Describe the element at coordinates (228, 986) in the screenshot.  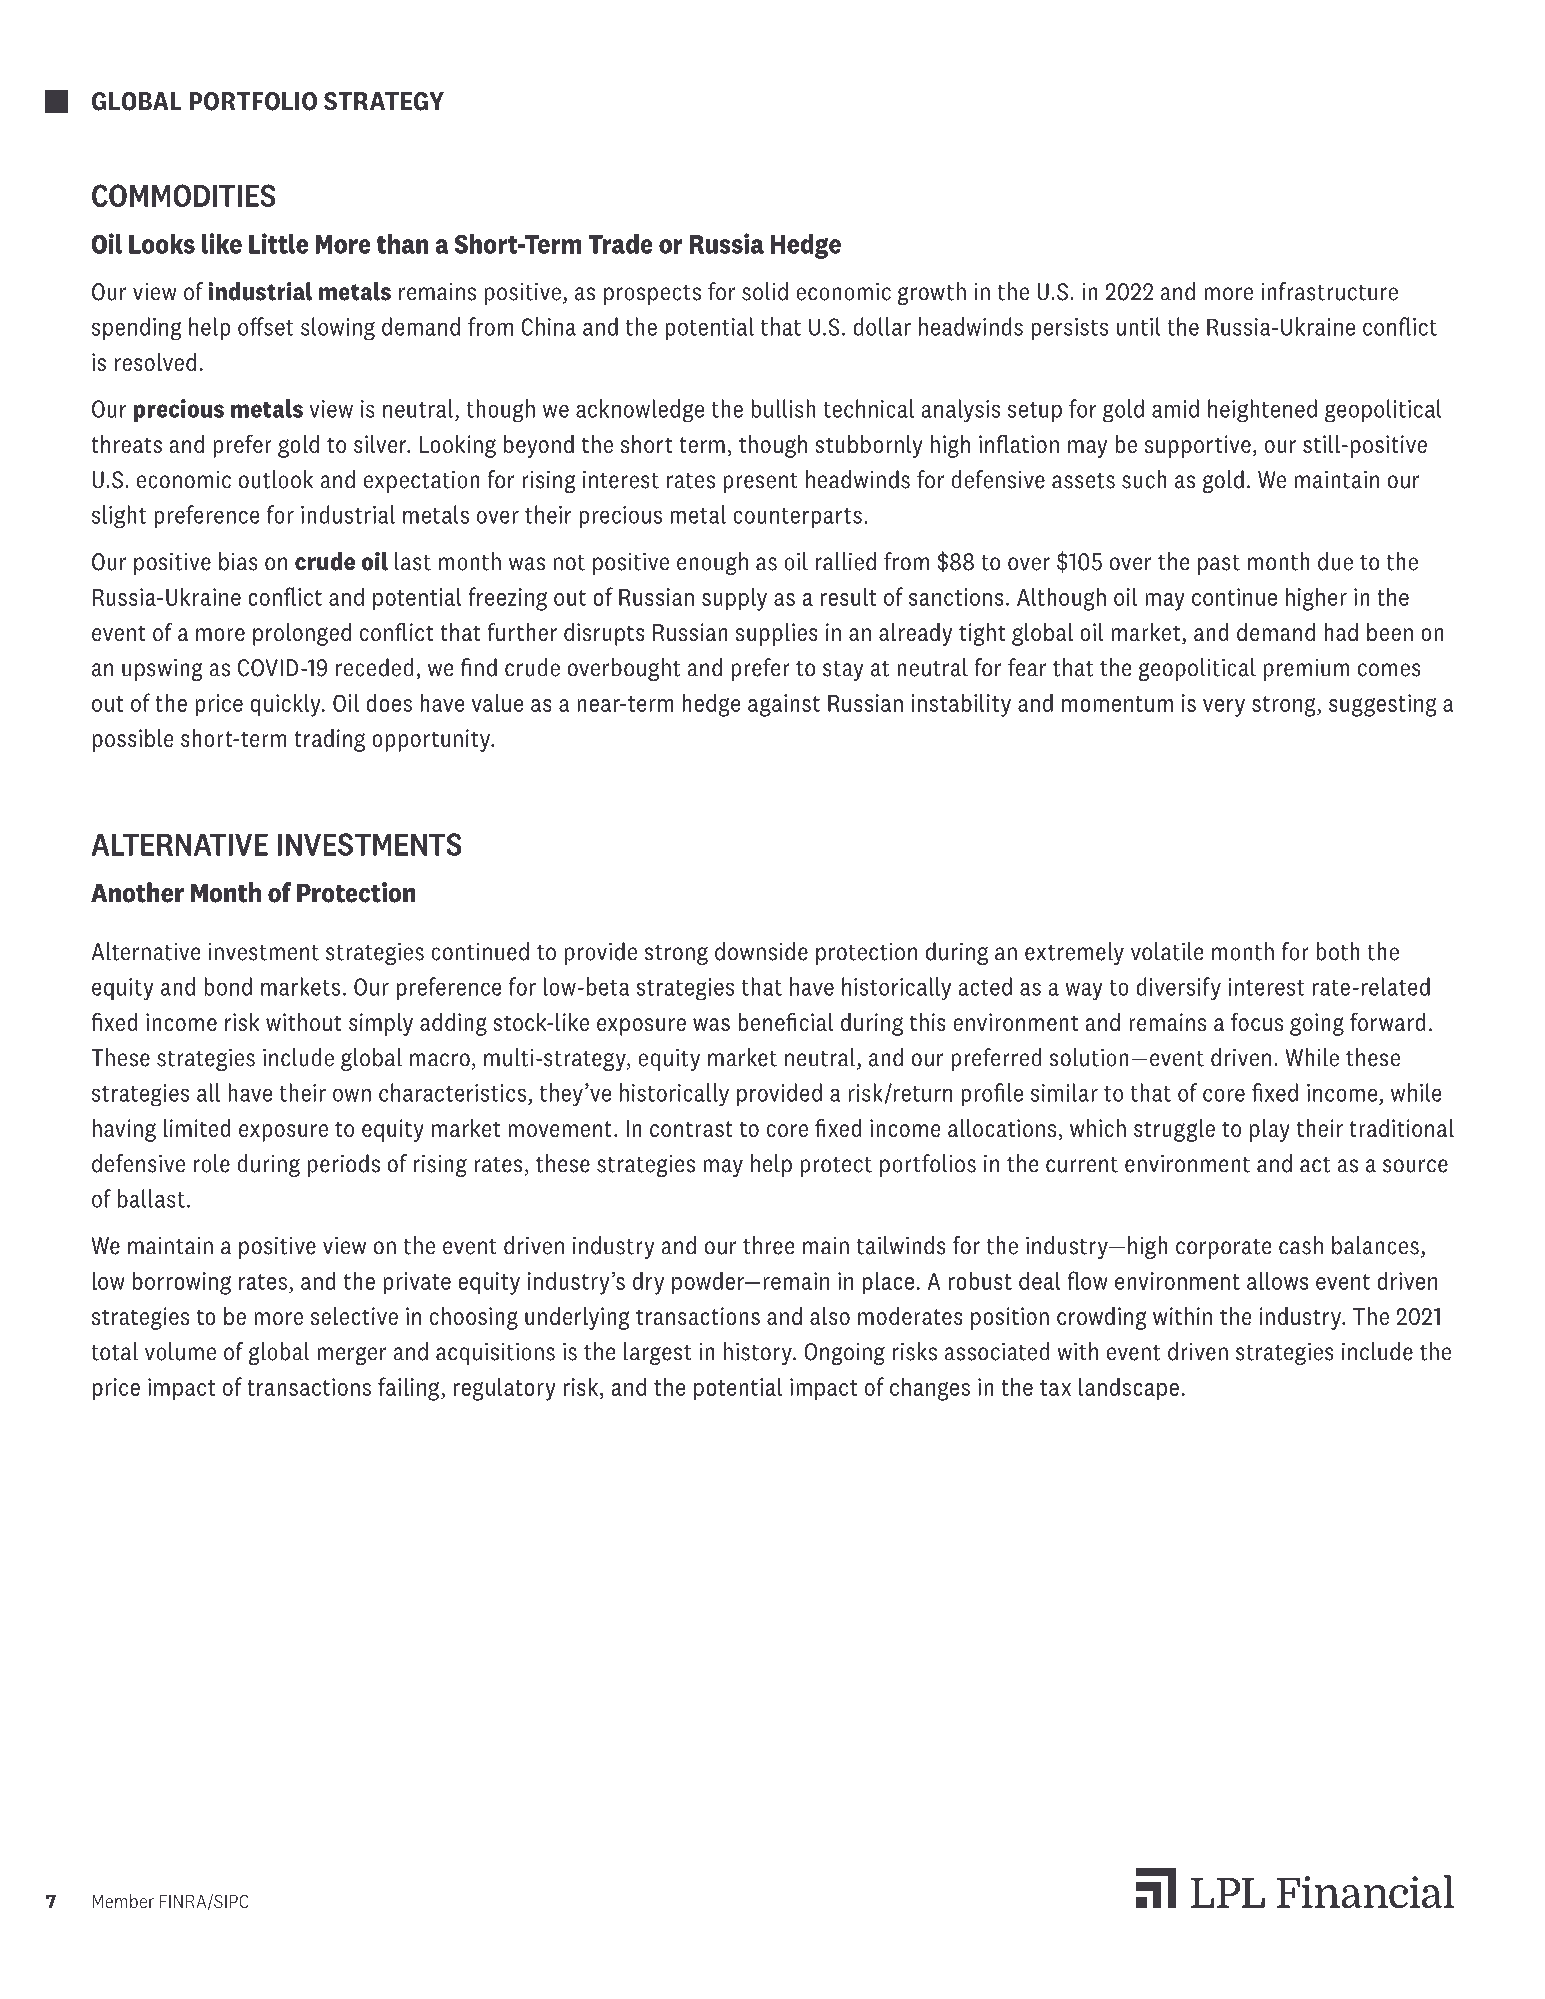
I see `bond` at that location.
